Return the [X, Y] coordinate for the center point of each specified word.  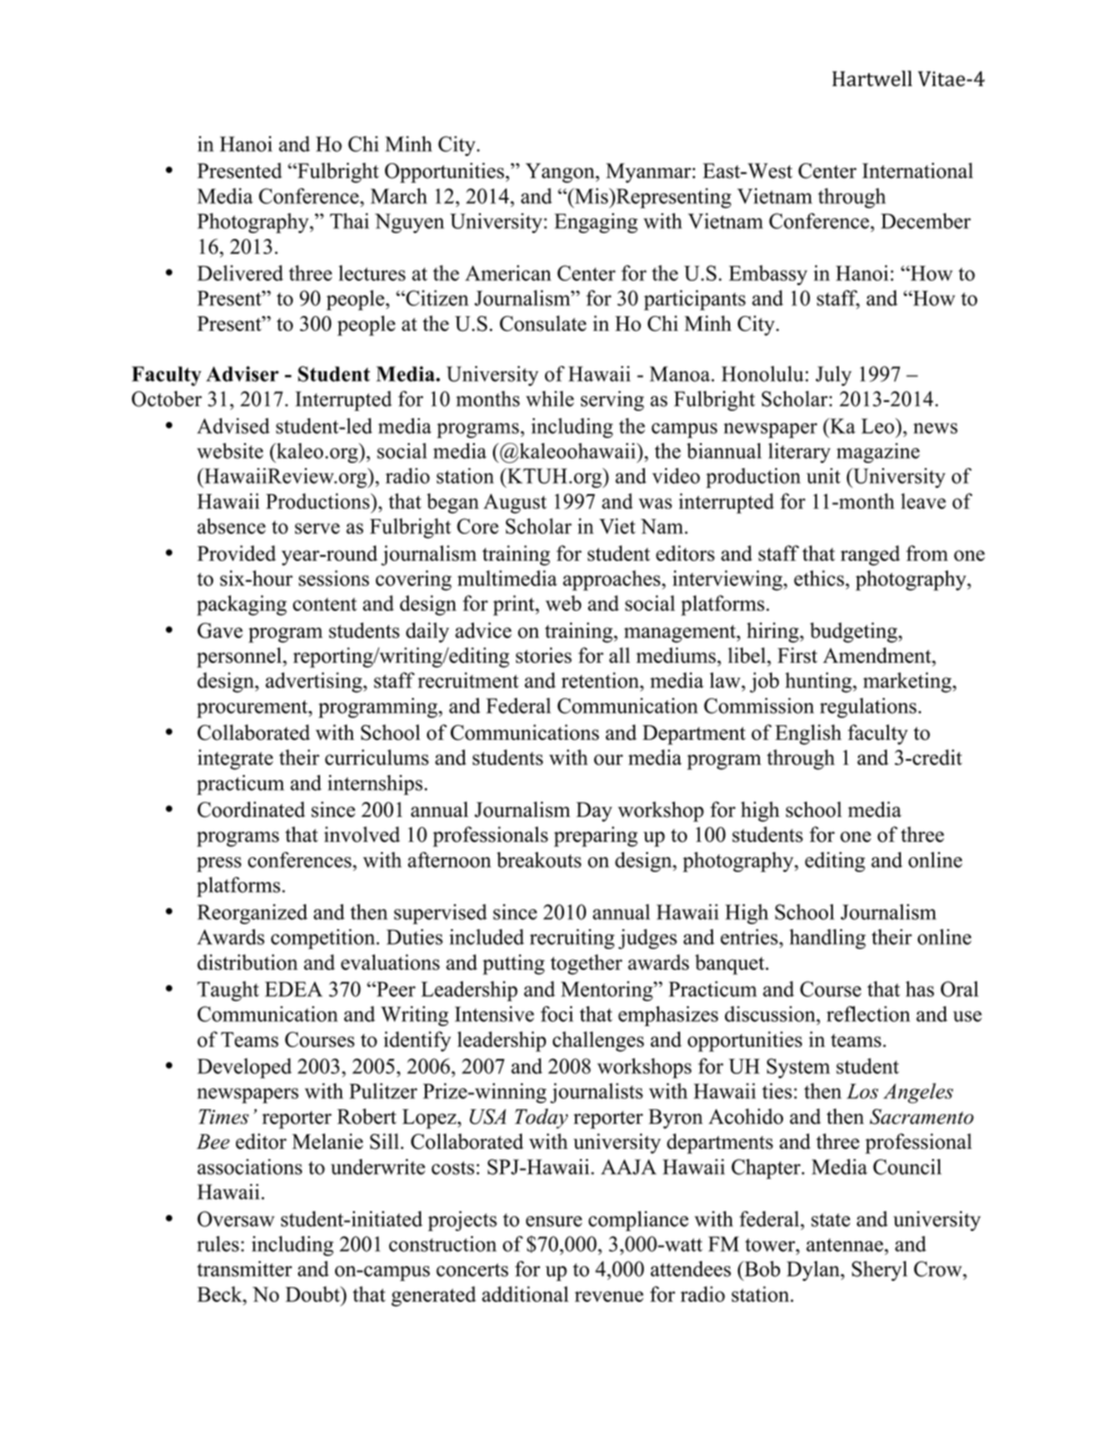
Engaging [596, 223]
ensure [554, 1221]
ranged [870, 555]
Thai [349, 221]
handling [828, 939]
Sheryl [879, 1271]
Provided [236, 553]
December [926, 221]
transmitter [244, 1269]
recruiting [572, 939]
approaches [613, 580]
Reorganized [252, 914]
